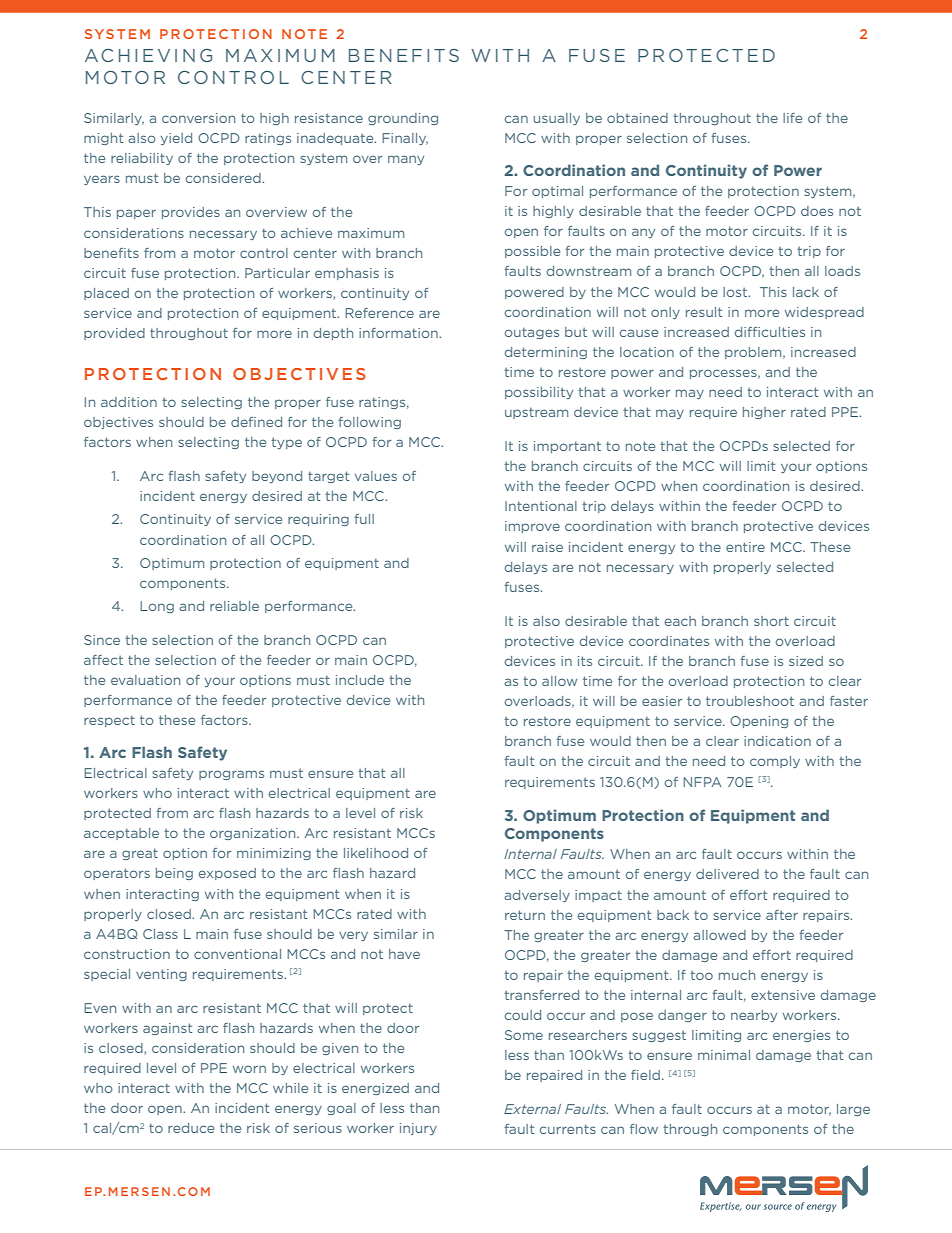  Describe the element at coordinates (782, 915) in the image. I see `after` at that location.
